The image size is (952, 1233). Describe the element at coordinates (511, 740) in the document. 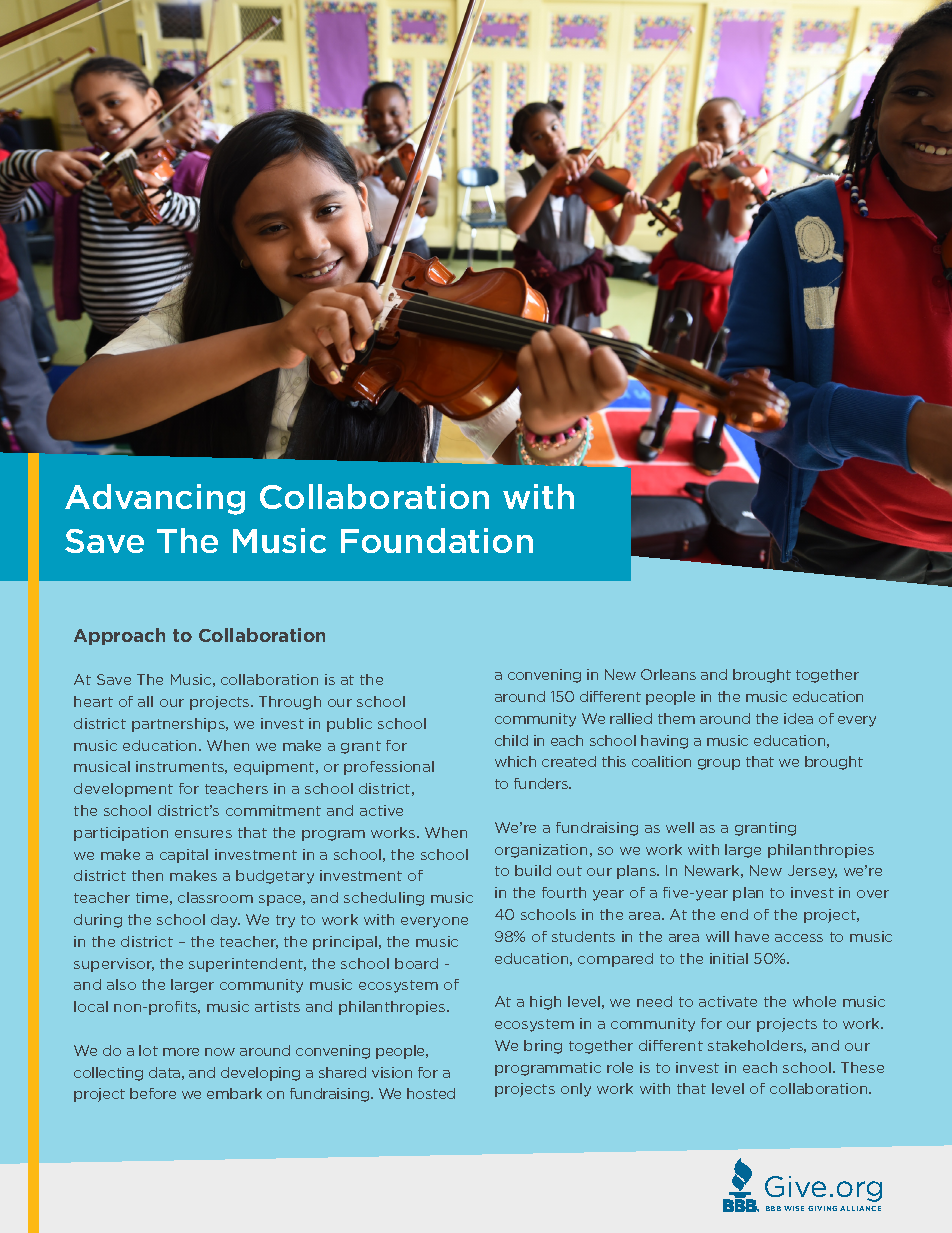

I see `child` at that location.
